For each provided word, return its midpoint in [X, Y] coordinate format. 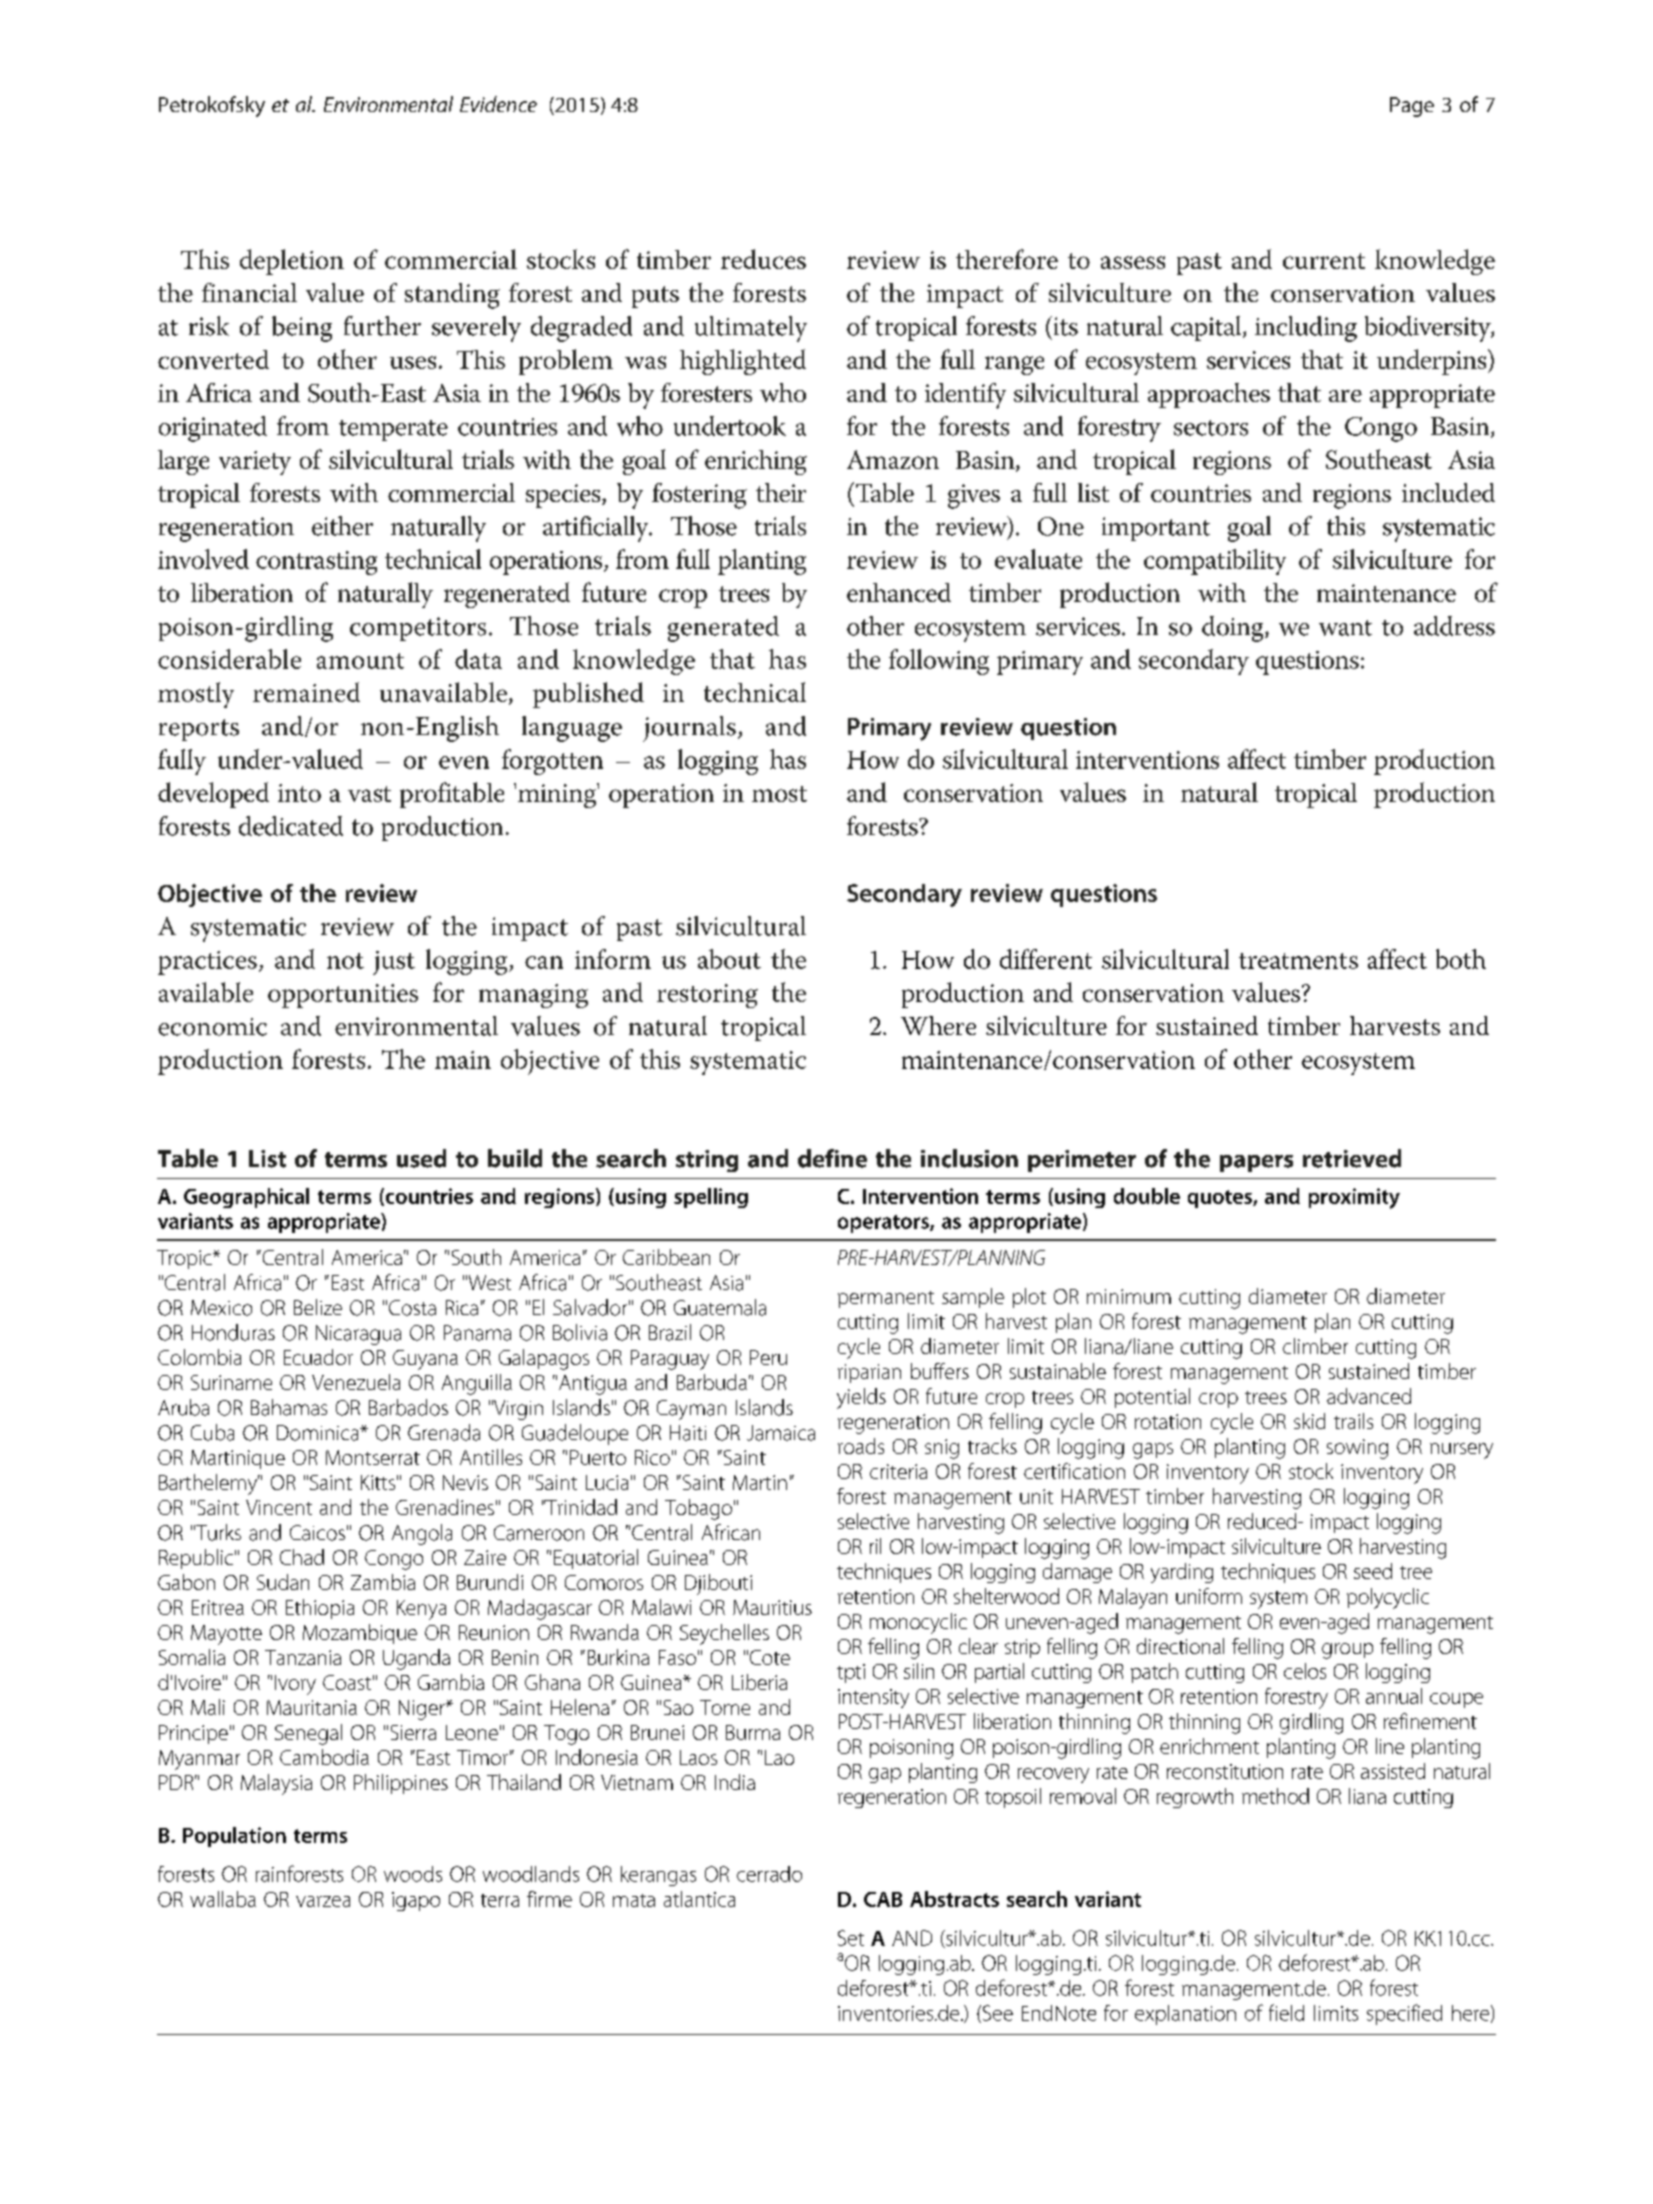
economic [212, 1027]
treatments [1298, 961]
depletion [292, 262]
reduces [763, 259]
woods [413, 1874]
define [832, 1158]
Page [1412, 107]
